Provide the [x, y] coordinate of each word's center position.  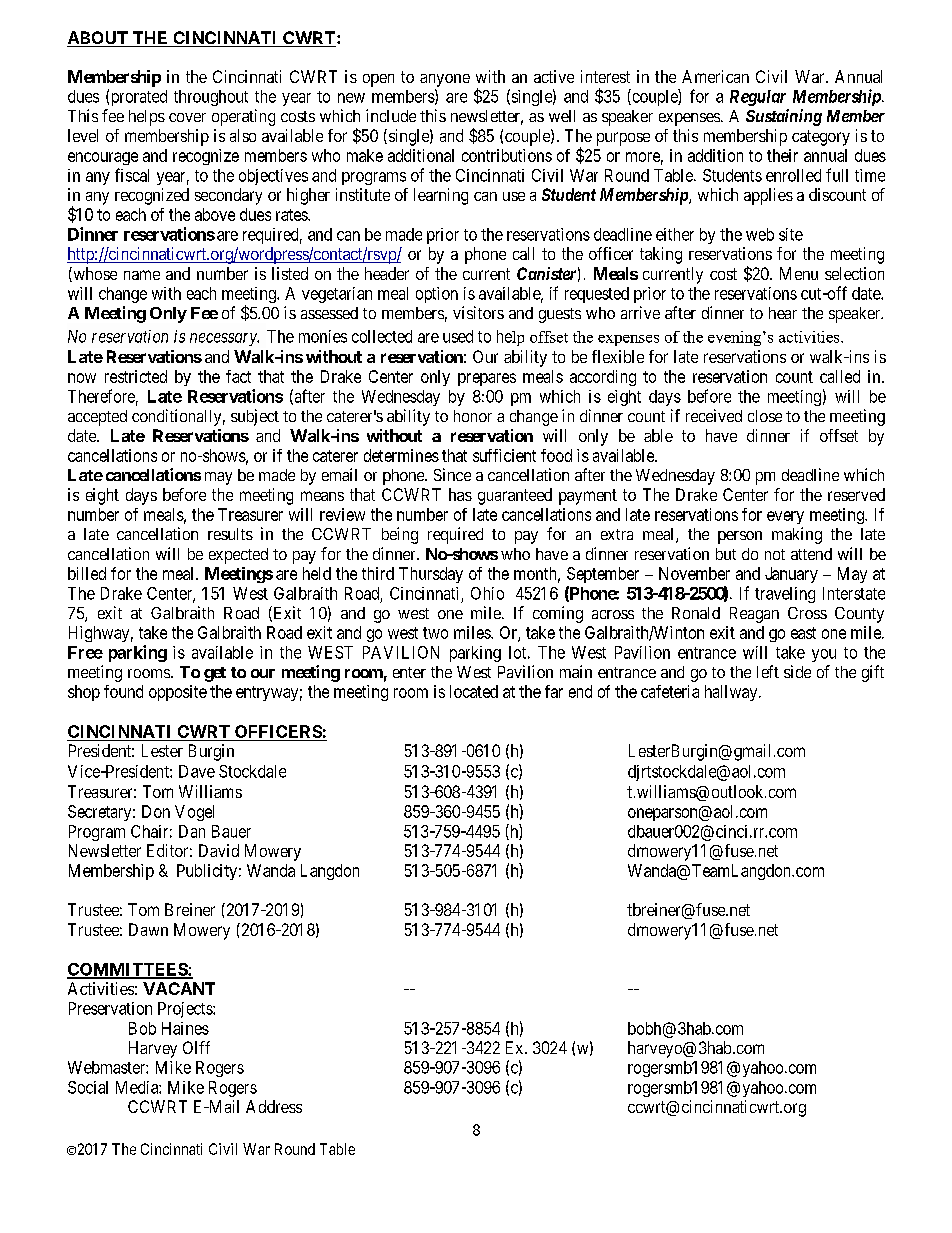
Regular [758, 98]
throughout [211, 98]
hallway [732, 693]
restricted [136, 376]
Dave [197, 771]
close [765, 416]
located [474, 691]
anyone [445, 80]
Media [138, 1087]
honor [473, 416]
